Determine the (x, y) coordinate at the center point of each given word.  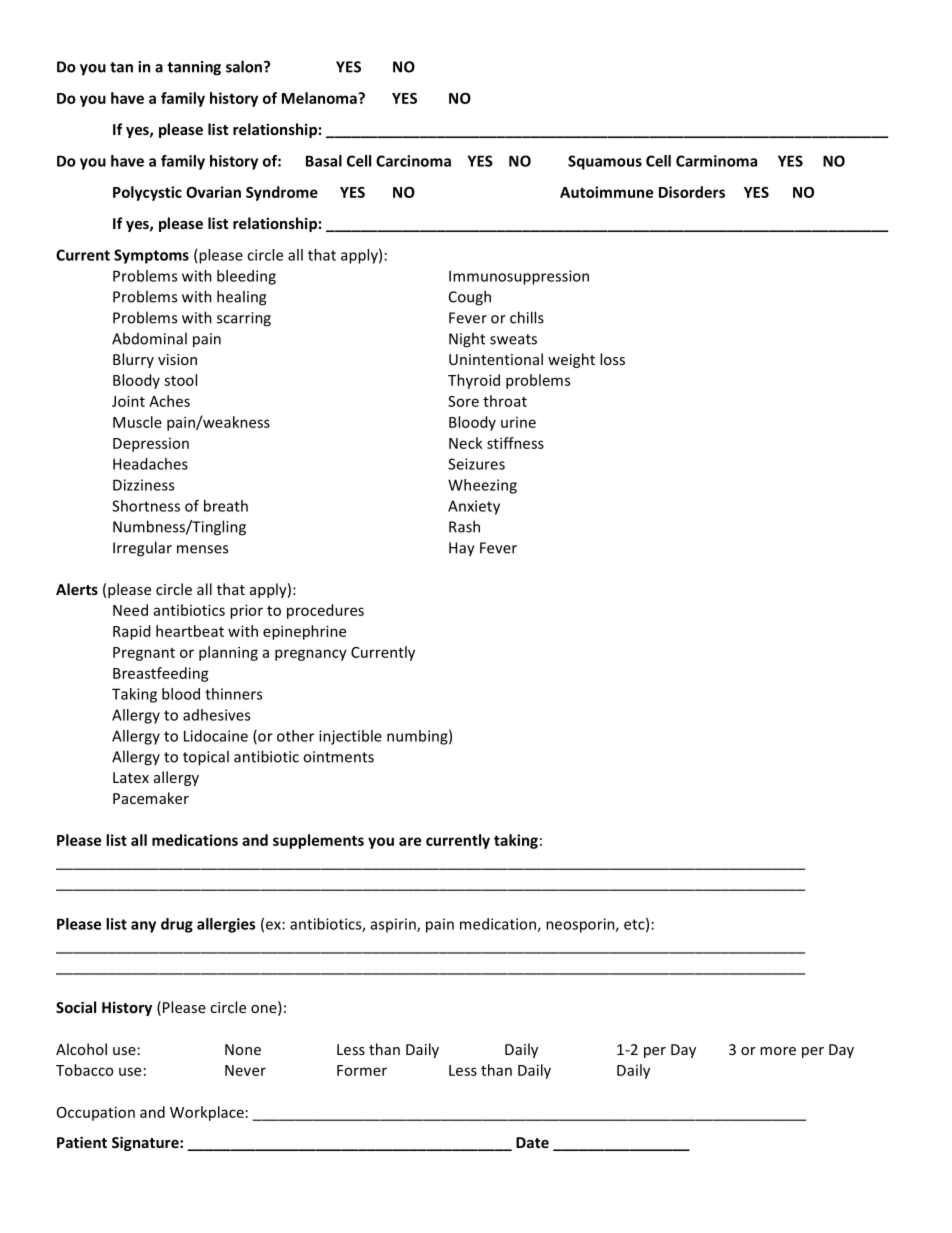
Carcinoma (413, 161)
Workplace (207, 1113)
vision (177, 359)
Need (130, 610)
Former (362, 1070)
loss (612, 359)
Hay (462, 549)
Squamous (605, 162)
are (410, 841)
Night (467, 340)
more (778, 1051)
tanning (194, 68)
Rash (464, 526)
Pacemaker (151, 798)
